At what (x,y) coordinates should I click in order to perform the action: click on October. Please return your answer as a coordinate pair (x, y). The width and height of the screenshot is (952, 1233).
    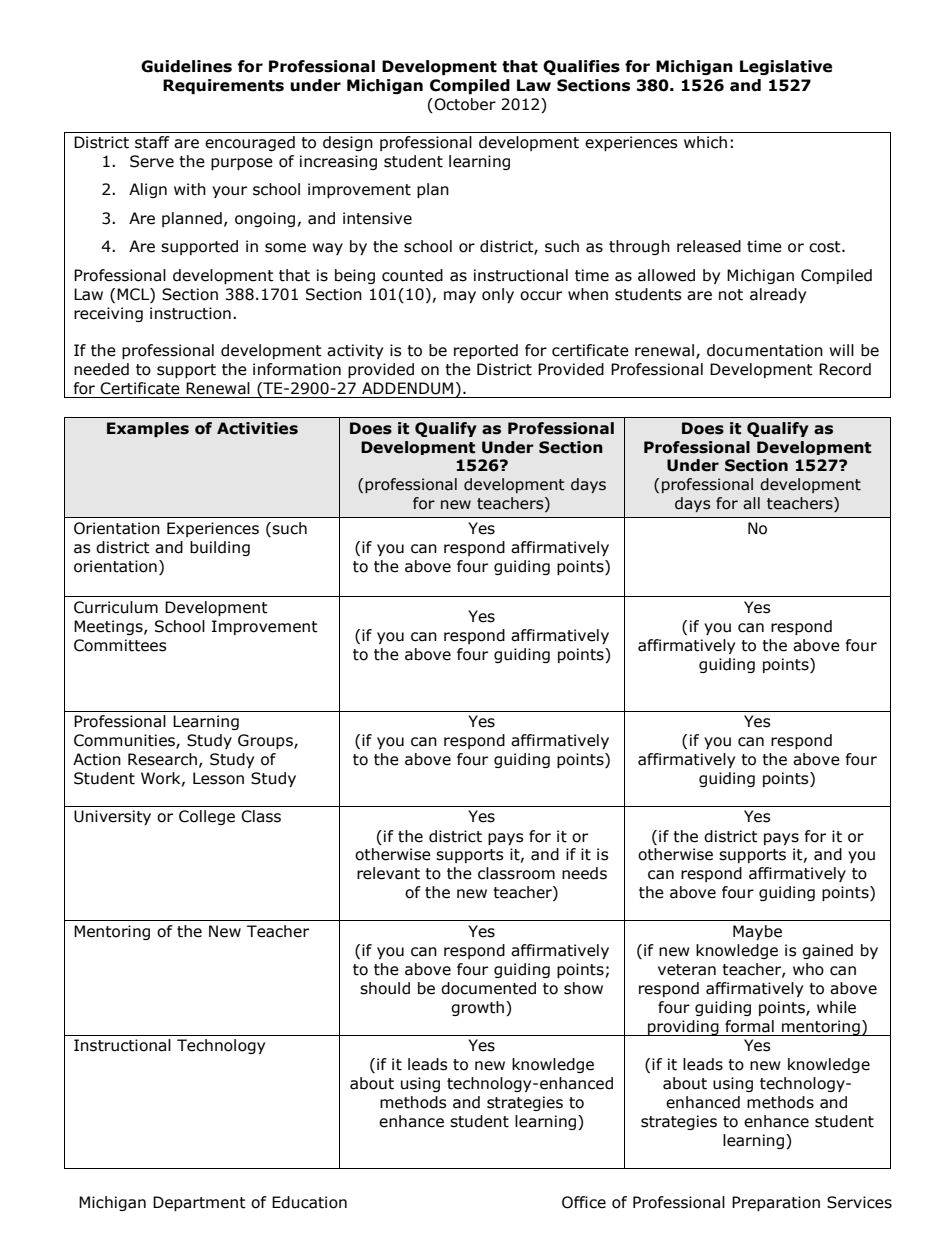
    Looking at the image, I should click on (464, 104).
